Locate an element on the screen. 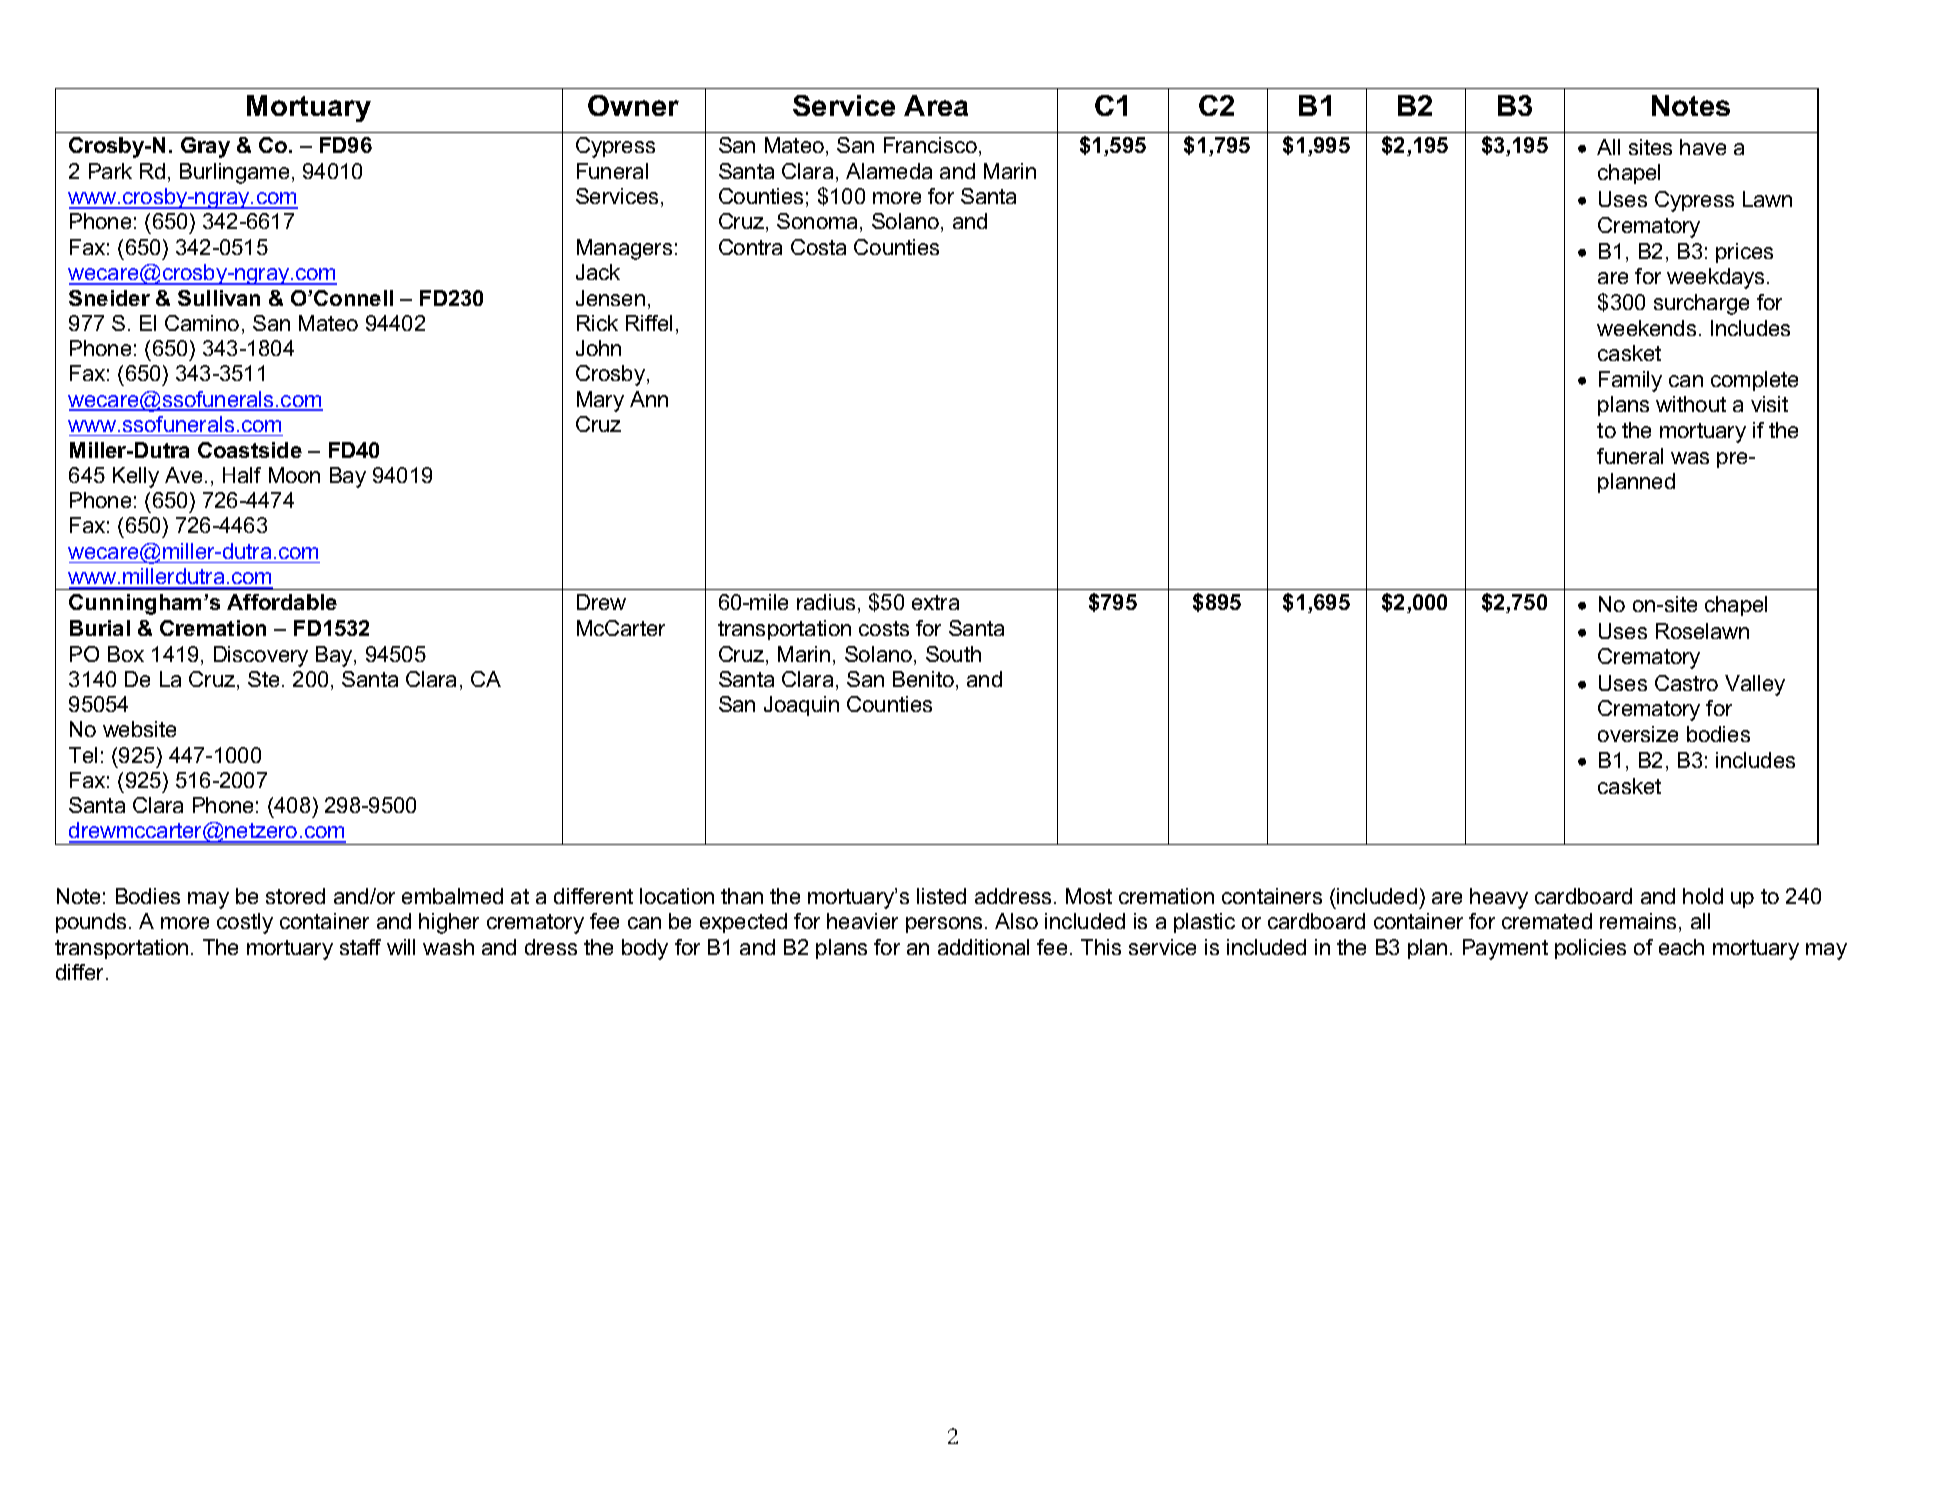 The image size is (1939, 1498). extra is located at coordinates (935, 602).
